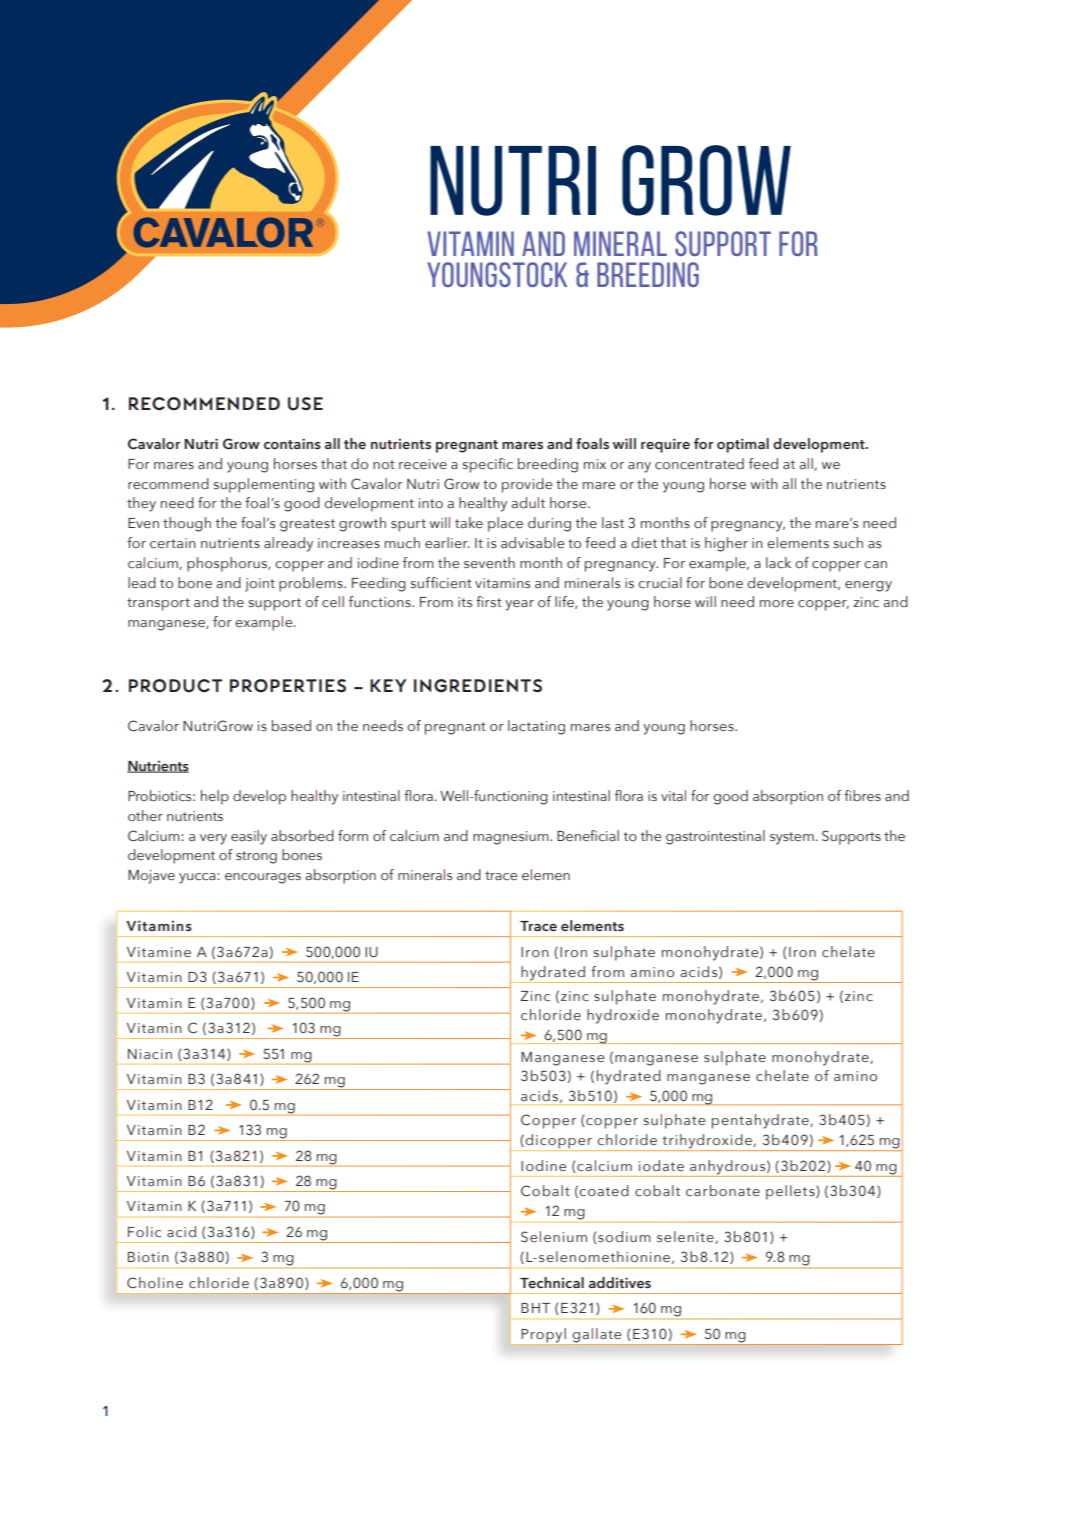  What do you see at coordinates (604, 1191) in the screenshot?
I see `coated` at bounding box center [604, 1191].
